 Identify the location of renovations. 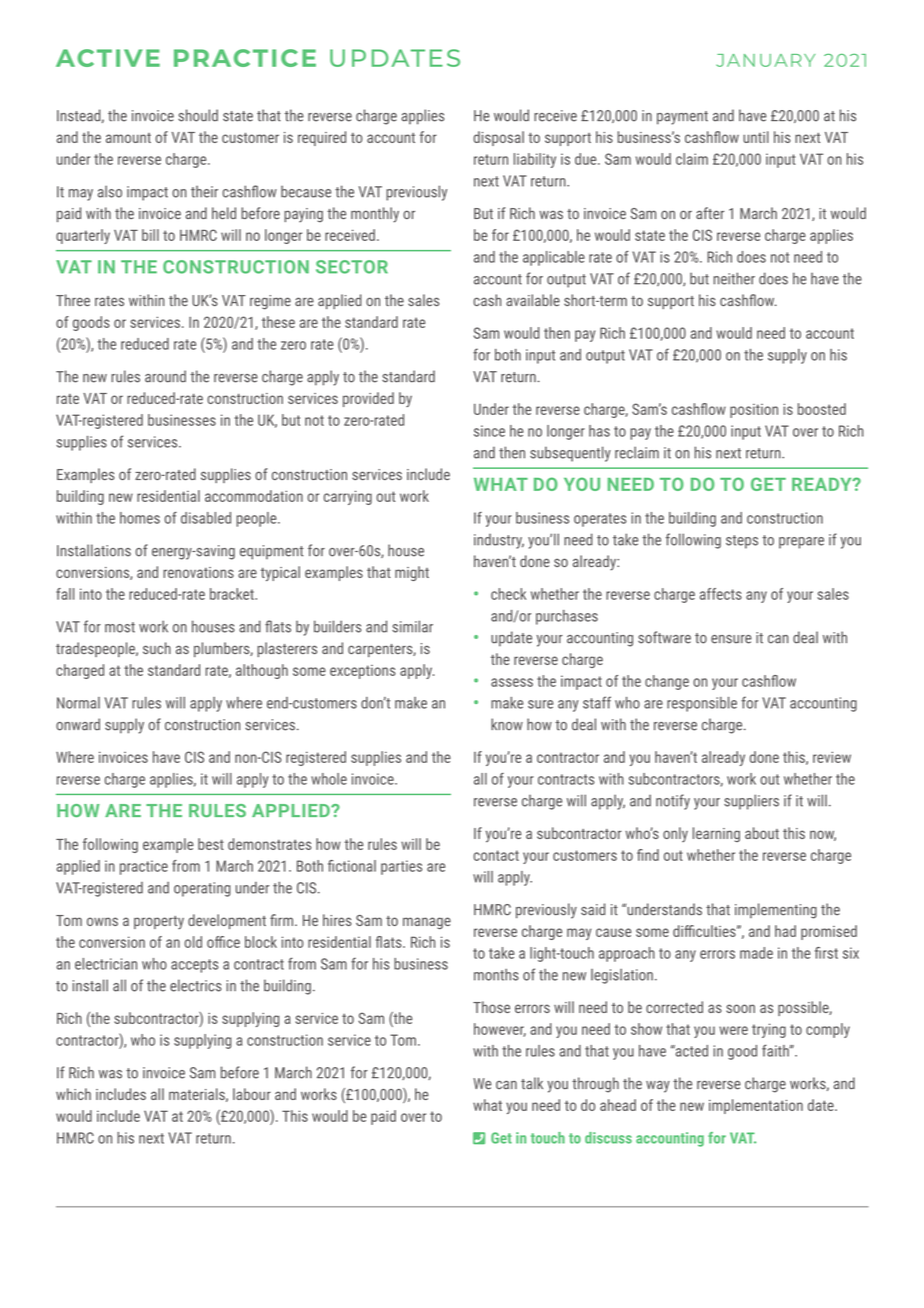
(198, 572).
